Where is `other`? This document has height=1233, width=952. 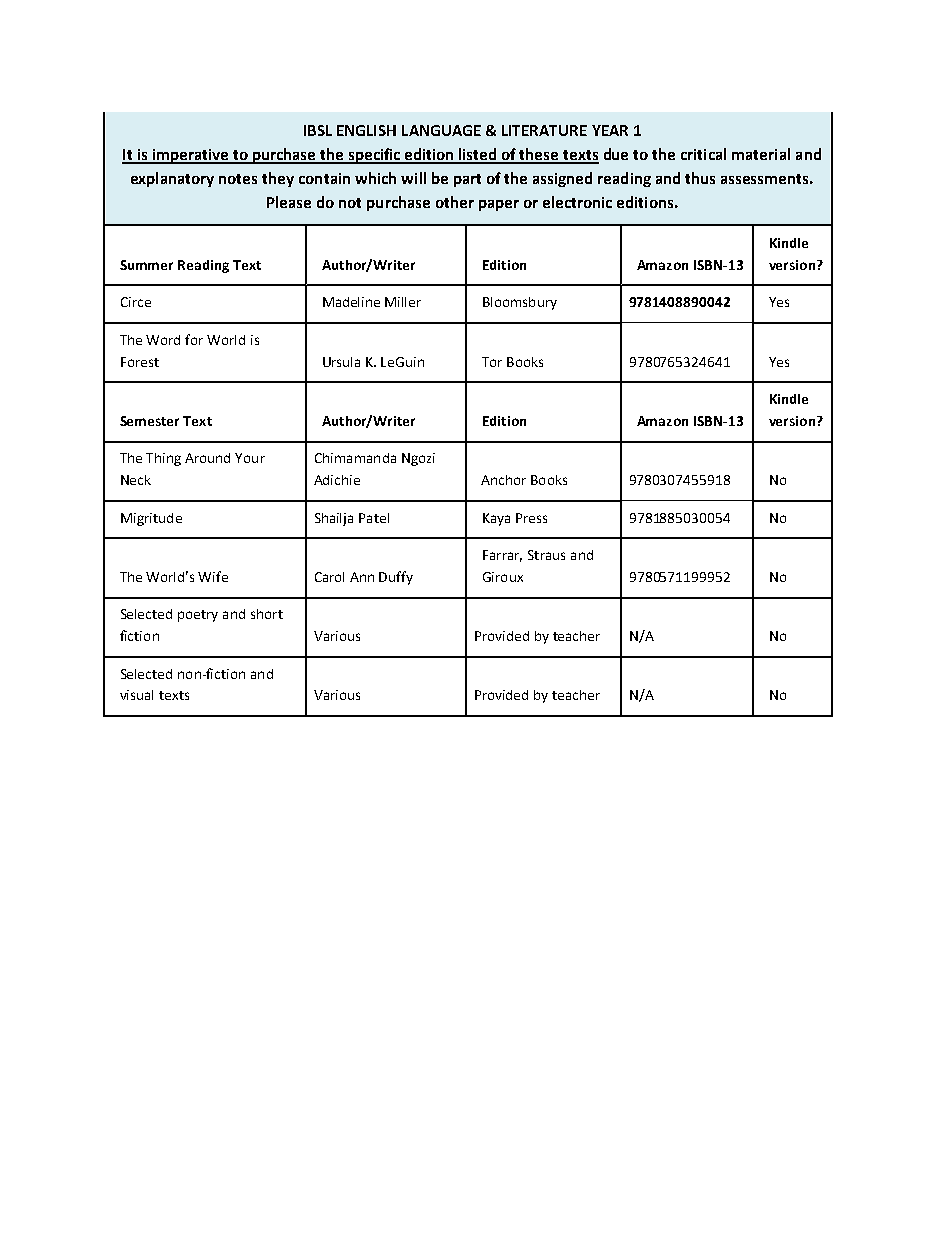
other is located at coordinates (455, 202).
